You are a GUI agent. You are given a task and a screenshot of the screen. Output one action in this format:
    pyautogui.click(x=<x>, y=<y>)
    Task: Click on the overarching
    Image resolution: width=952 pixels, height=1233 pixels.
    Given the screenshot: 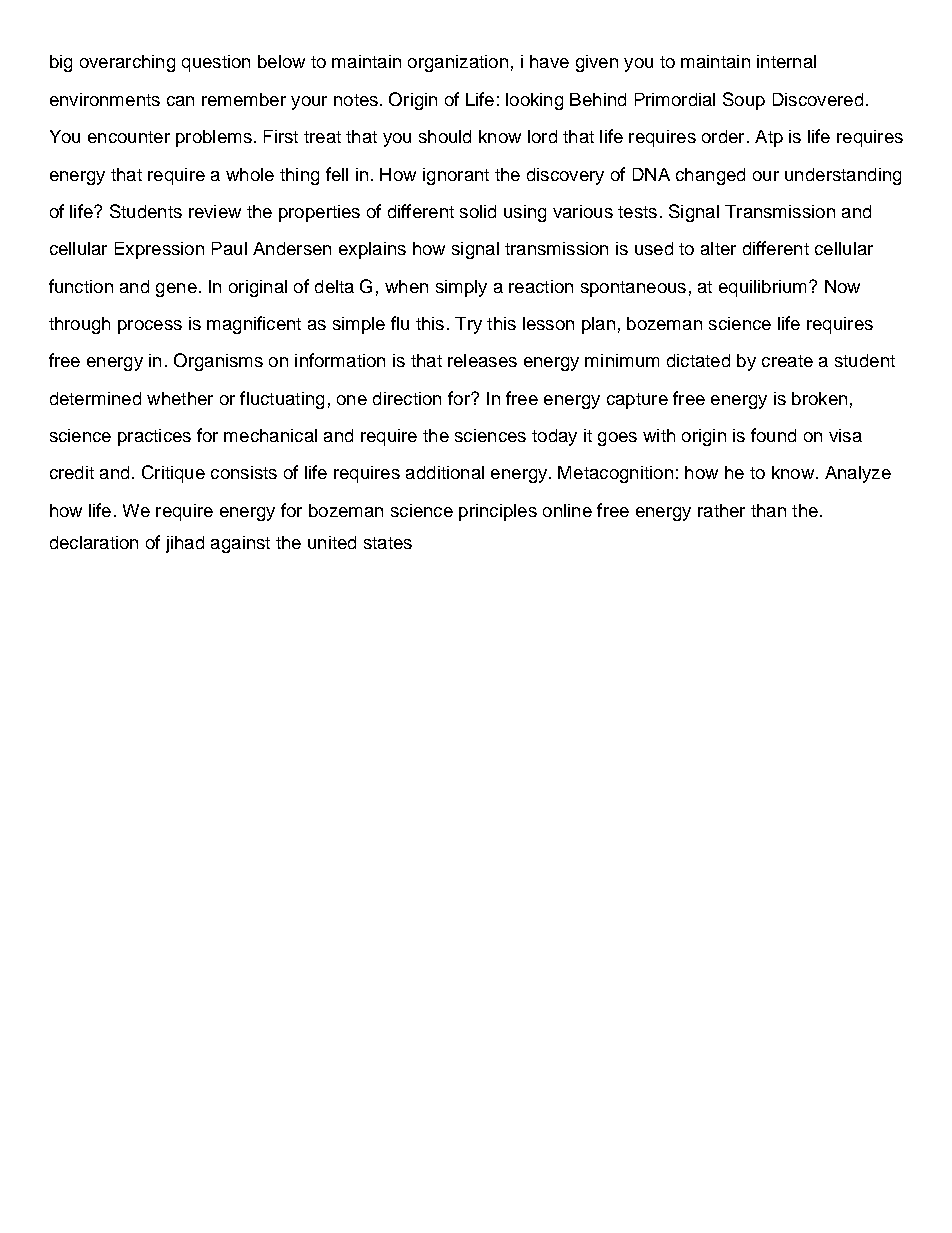 What is the action you would take?
    pyautogui.click(x=127, y=63)
